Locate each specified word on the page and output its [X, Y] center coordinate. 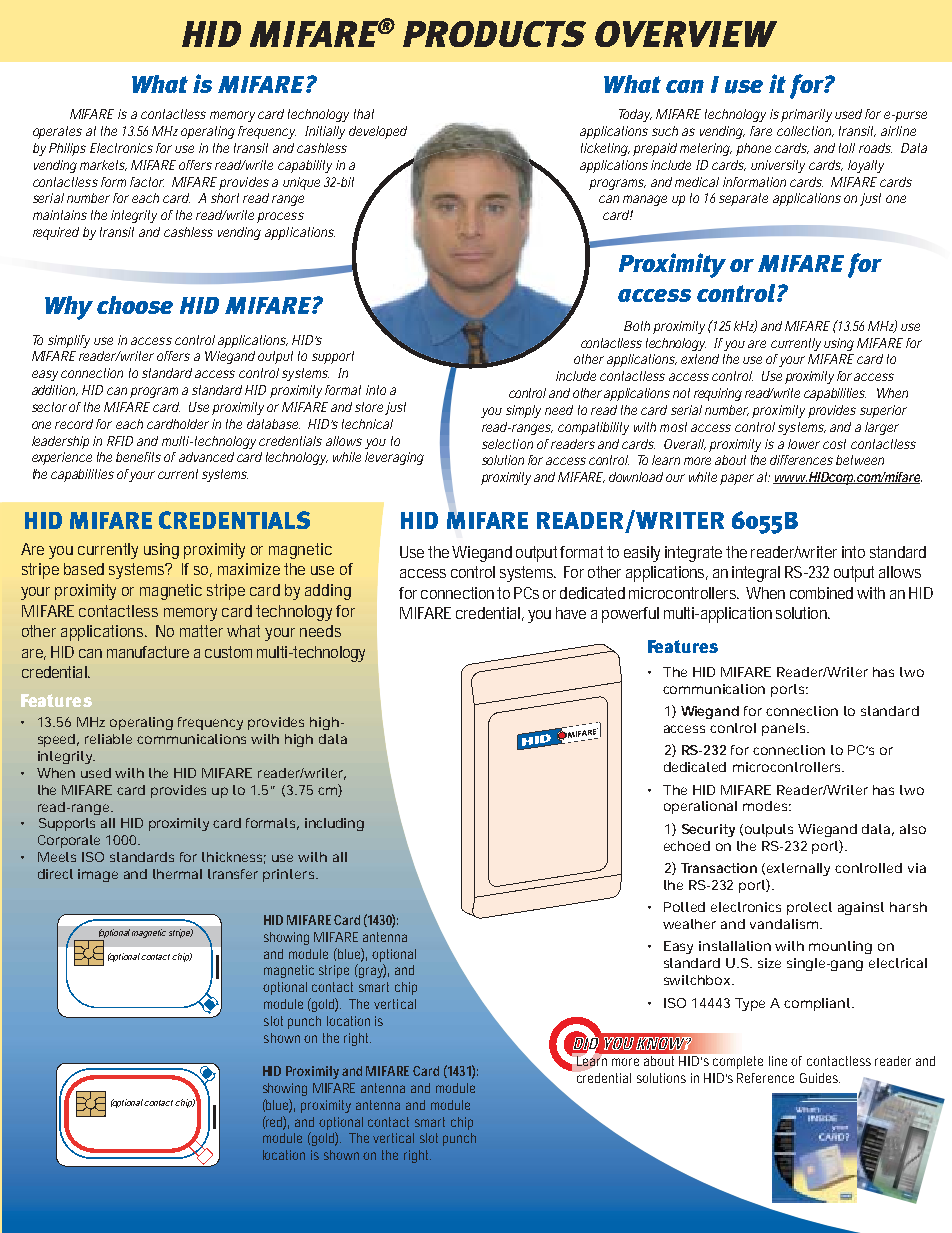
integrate [696, 554]
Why [69, 308]
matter [204, 631]
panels [785, 729]
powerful [630, 615]
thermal [177, 874]
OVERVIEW [686, 34]
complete [738, 1062]
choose [135, 305]
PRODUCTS [494, 34]
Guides [820, 1078]
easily [642, 554]
